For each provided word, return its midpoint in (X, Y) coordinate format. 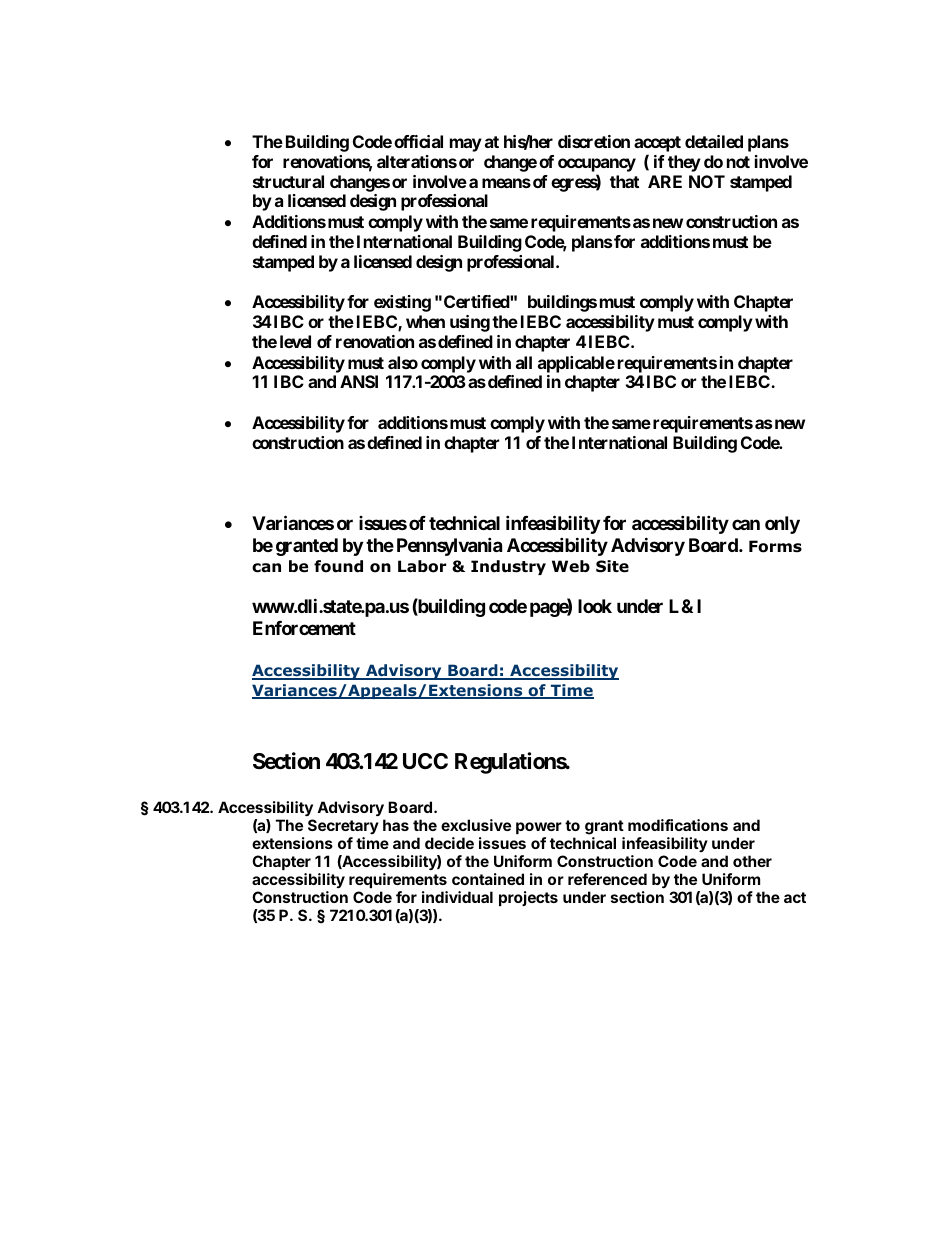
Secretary (343, 826)
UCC (425, 761)
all (524, 362)
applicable (576, 364)
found (338, 566)
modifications (678, 825)
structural (288, 181)
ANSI (359, 381)
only (782, 525)
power (539, 828)
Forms (775, 546)
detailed (714, 141)
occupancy (597, 166)
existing (402, 303)
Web (571, 566)
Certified (477, 301)
